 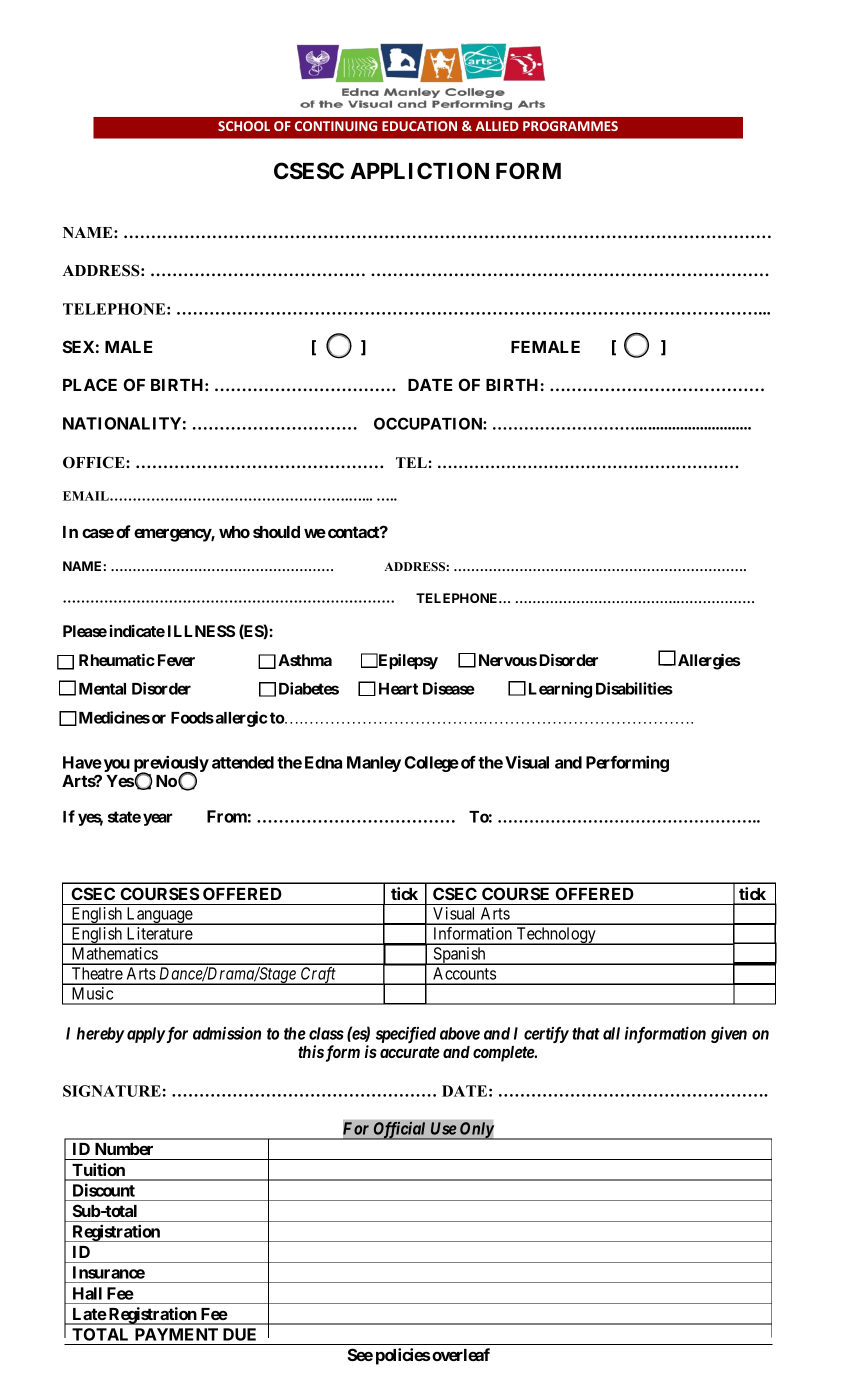 I want to click on Learning, so click(x=560, y=690).
